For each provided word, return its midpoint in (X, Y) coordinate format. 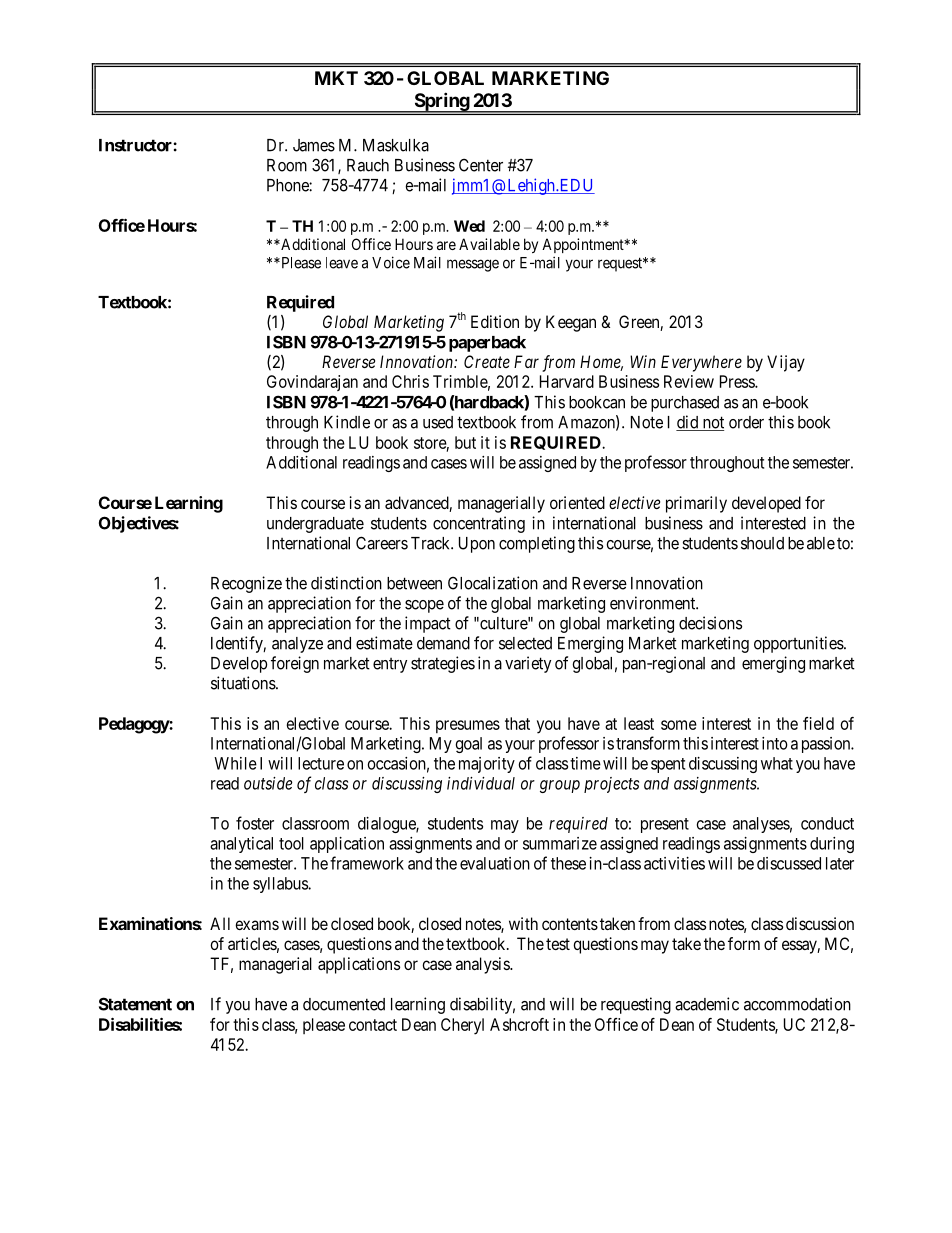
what (777, 763)
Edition (495, 321)
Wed (469, 226)
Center (481, 165)
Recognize (246, 584)
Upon (477, 545)
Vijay (786, 363)
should (762, 543)
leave (342, 263)
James (314, 145)
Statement (135, 1004)
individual (481, 783)
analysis (483, 965)
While (235, 763)
